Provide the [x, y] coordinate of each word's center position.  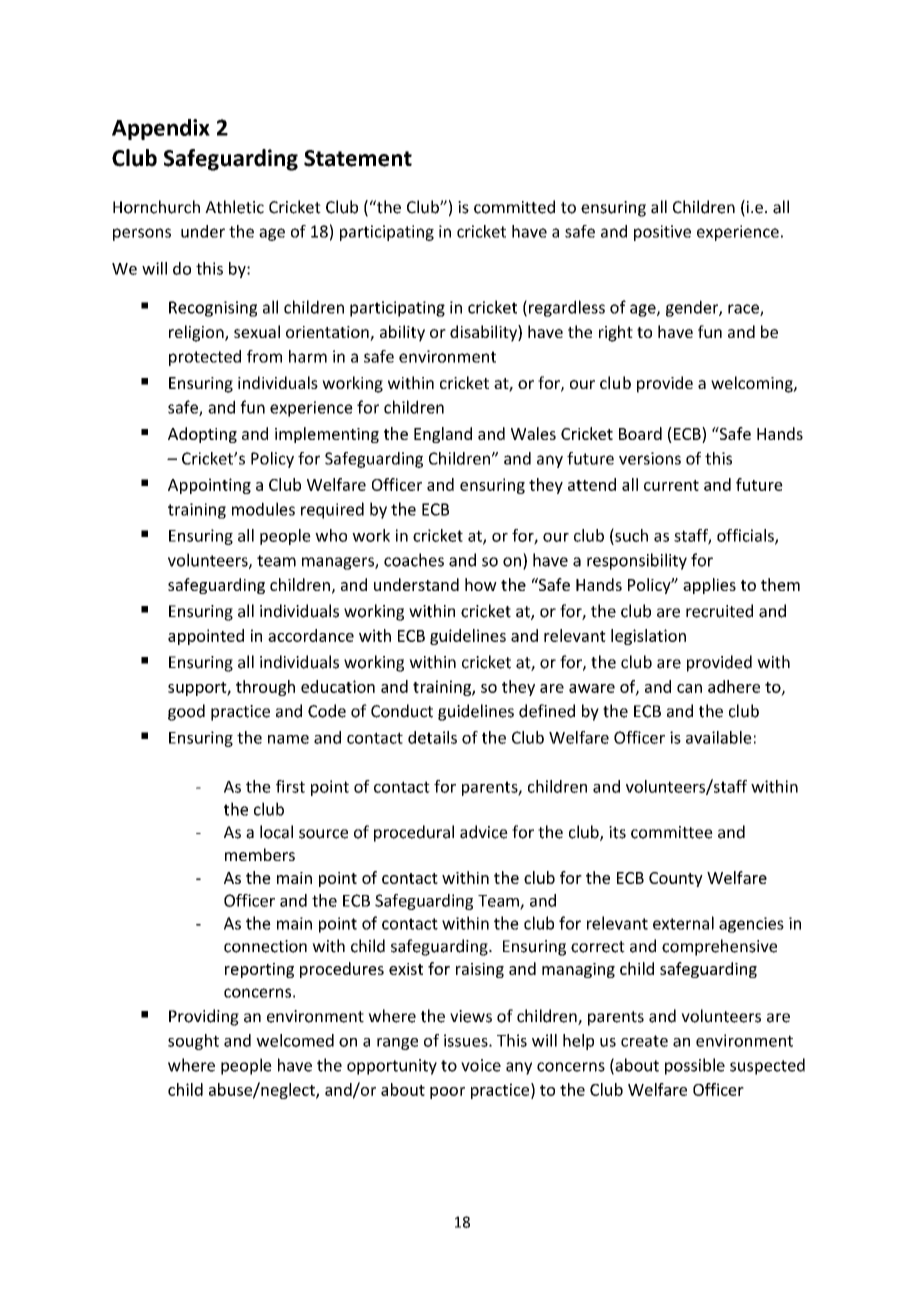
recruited [719, 611]
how [481, 584]
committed [514, 207]
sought [193, 1042]
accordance [311, 635]
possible [695, 1066]
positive [662, 233]
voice [481, 1065]
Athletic [234, 207]
